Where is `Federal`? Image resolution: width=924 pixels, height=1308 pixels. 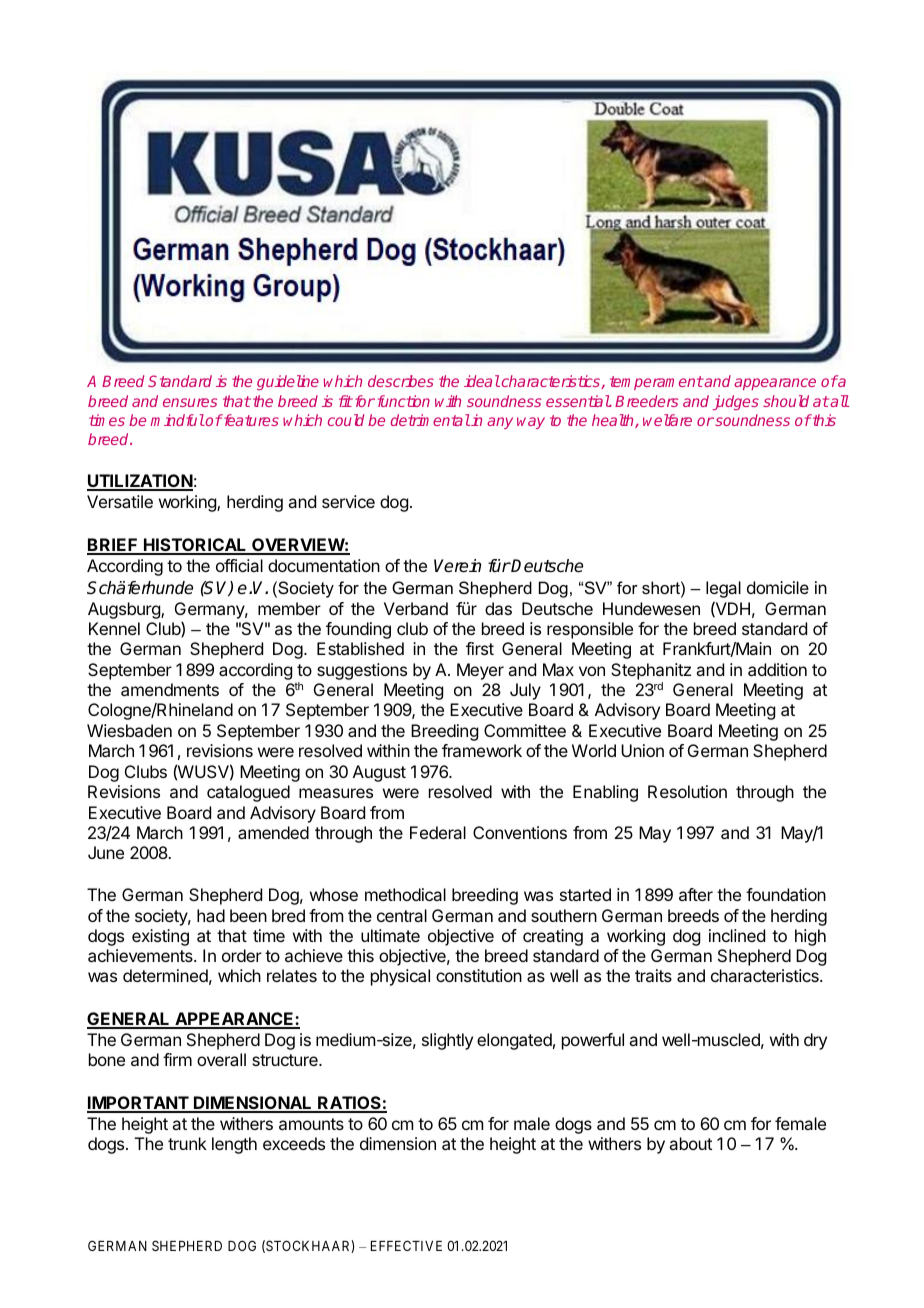 Federal is located at coordinates (438, 832).
